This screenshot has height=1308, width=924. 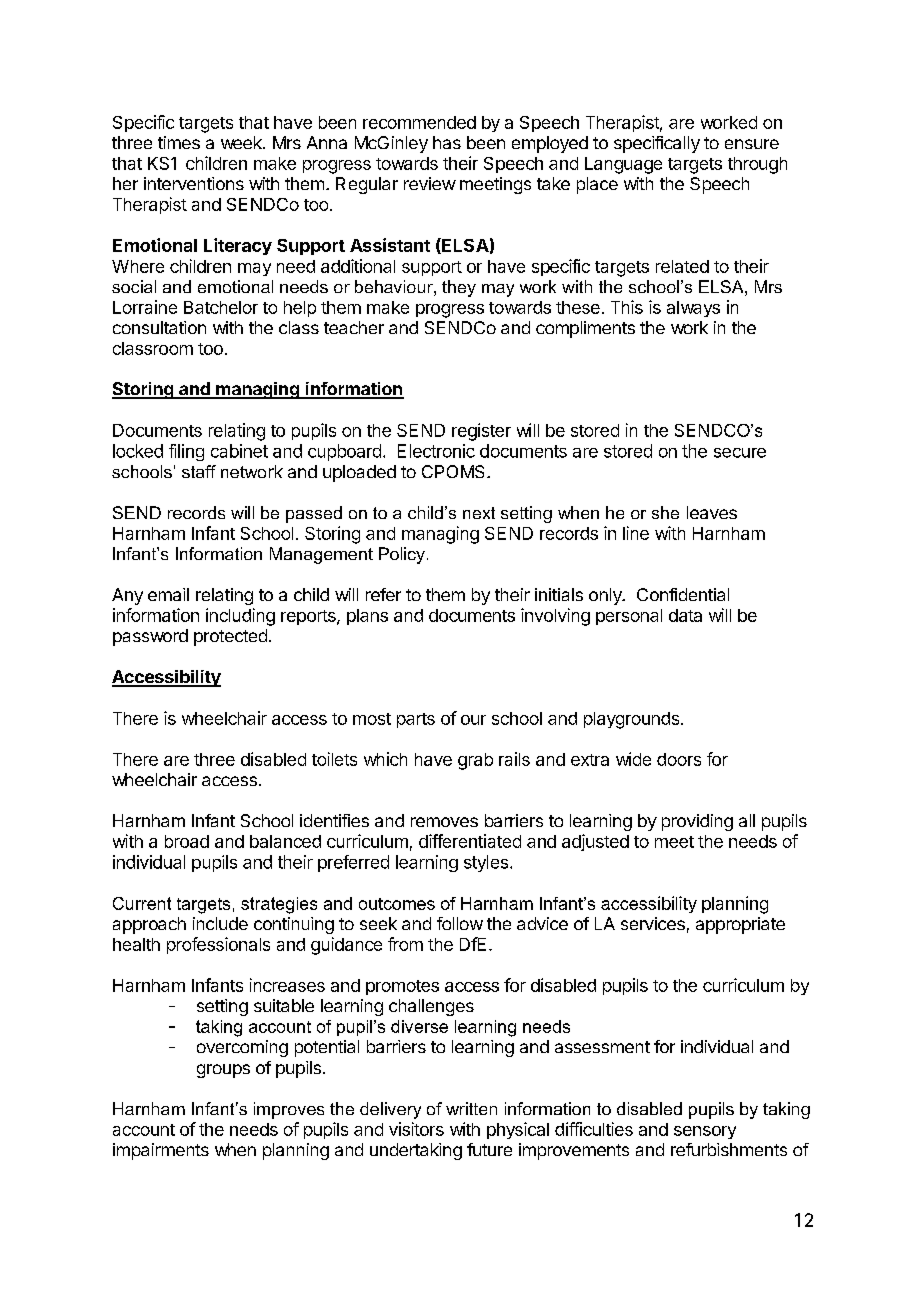 What do you see at coordinates (230, 637) in the screenshot?
I see `protected` at bounding box center [230, 637].
